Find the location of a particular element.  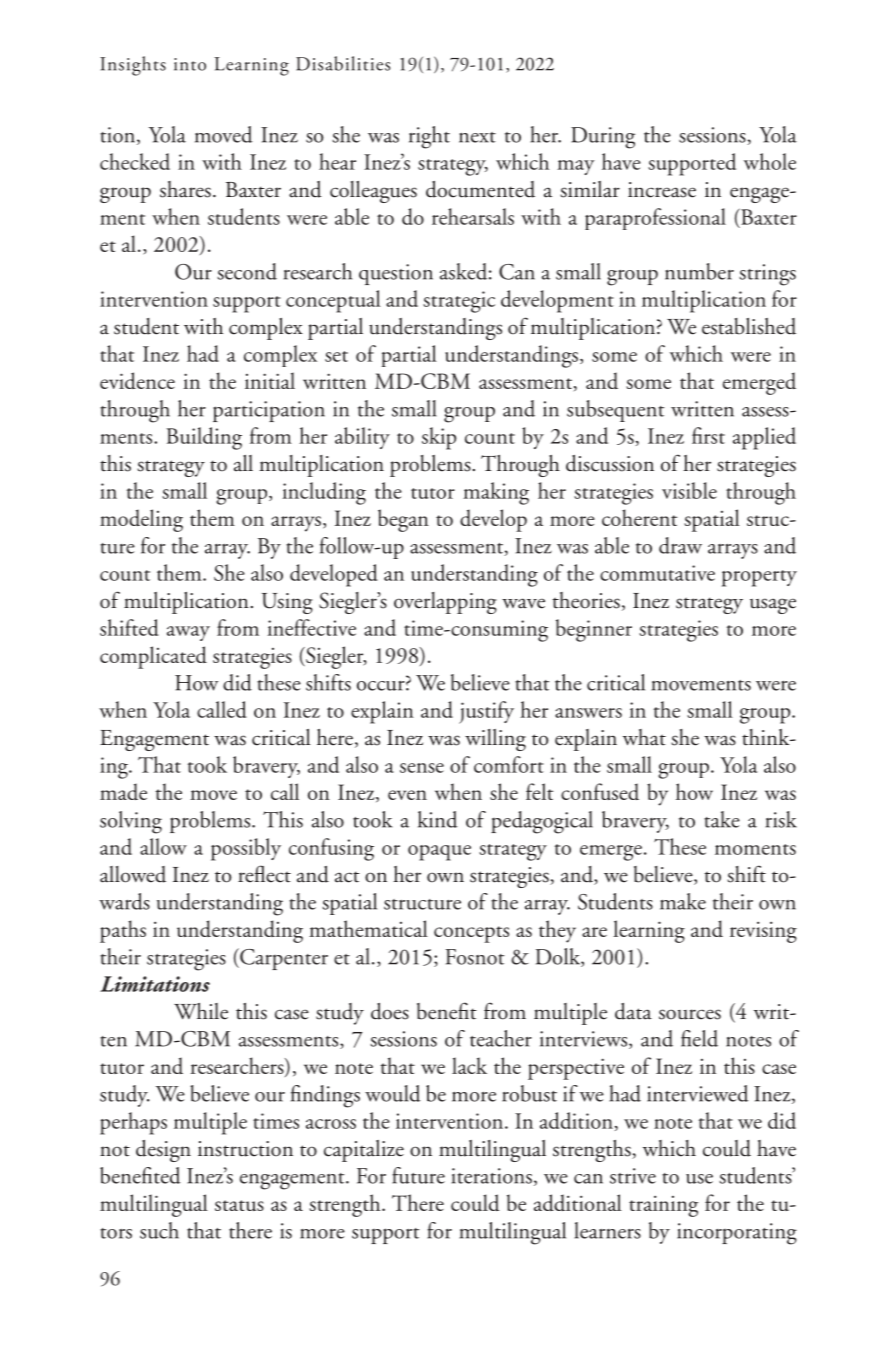

into is located at coordinates (190, 64).
